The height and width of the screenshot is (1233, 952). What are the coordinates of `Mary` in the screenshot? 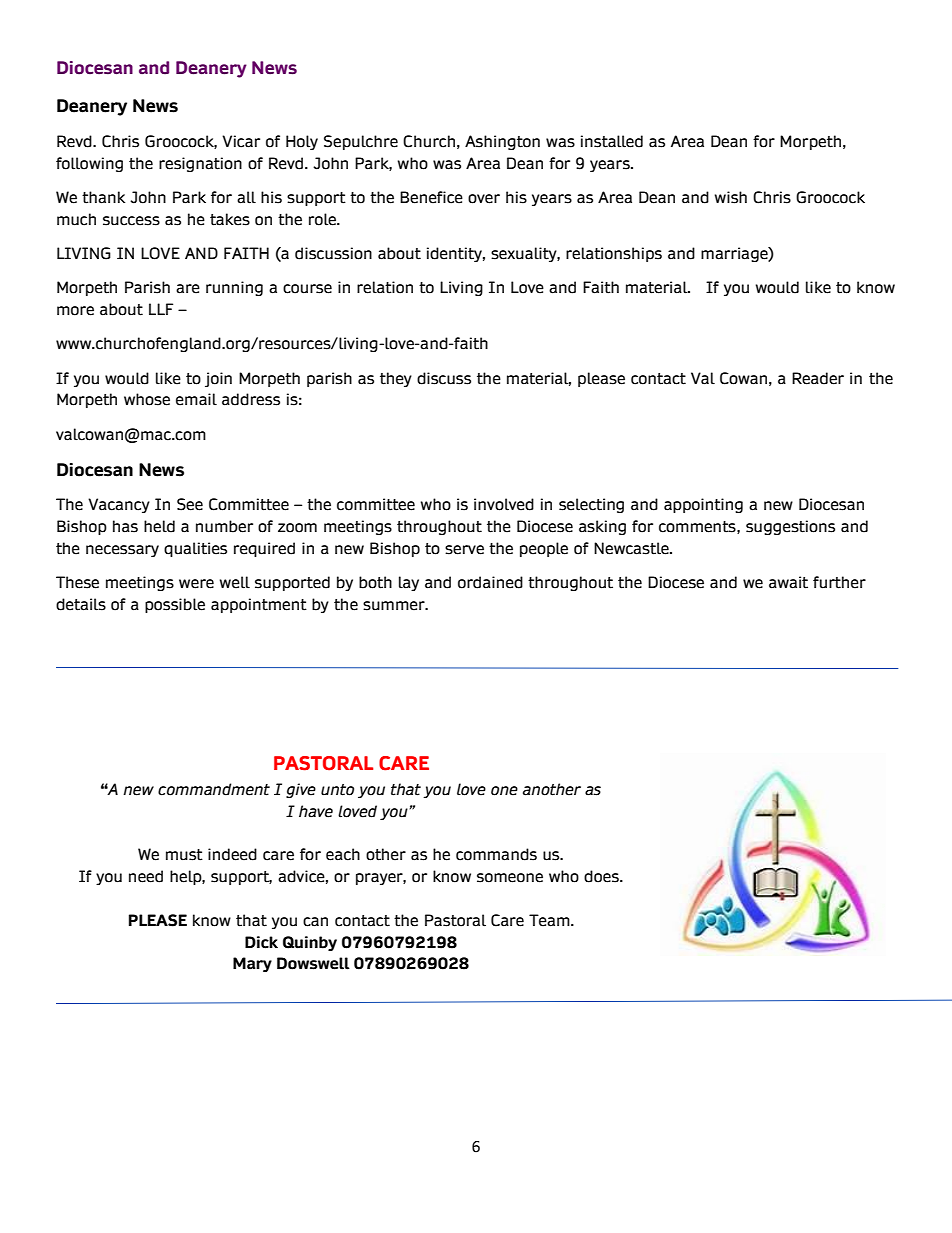 It's located at (252, 964).
